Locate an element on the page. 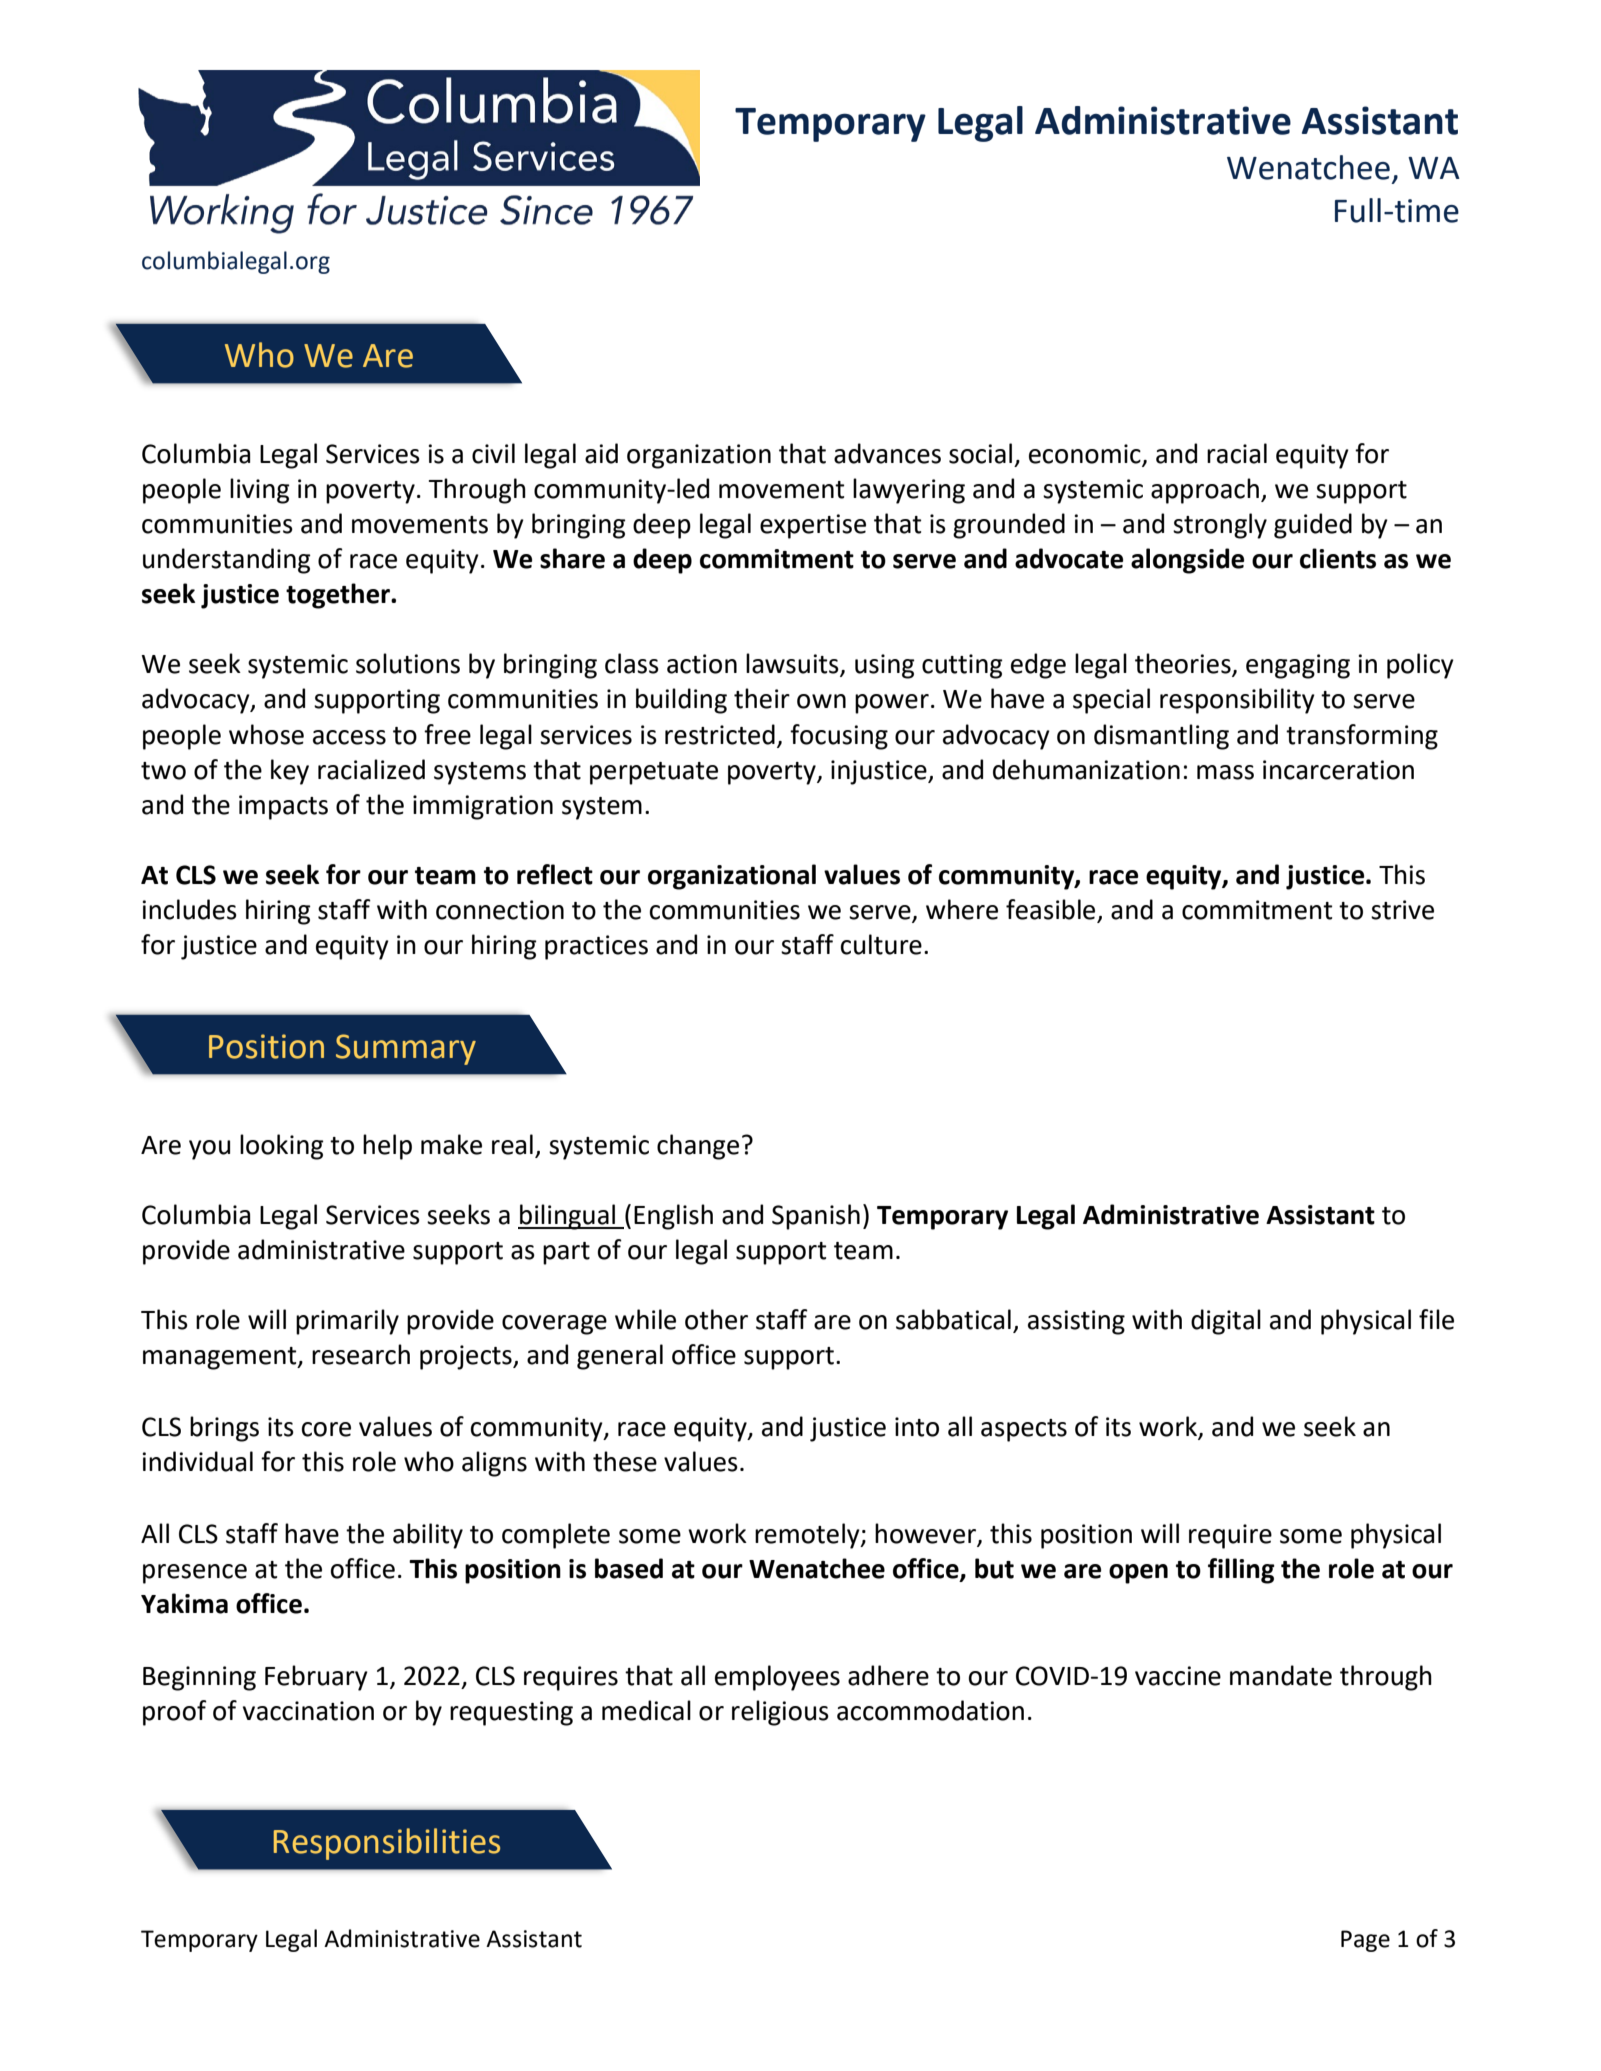 Image resolution: width=1601 pixels, height=2071 pixels. expertise is located at coordinates (813, 526).
